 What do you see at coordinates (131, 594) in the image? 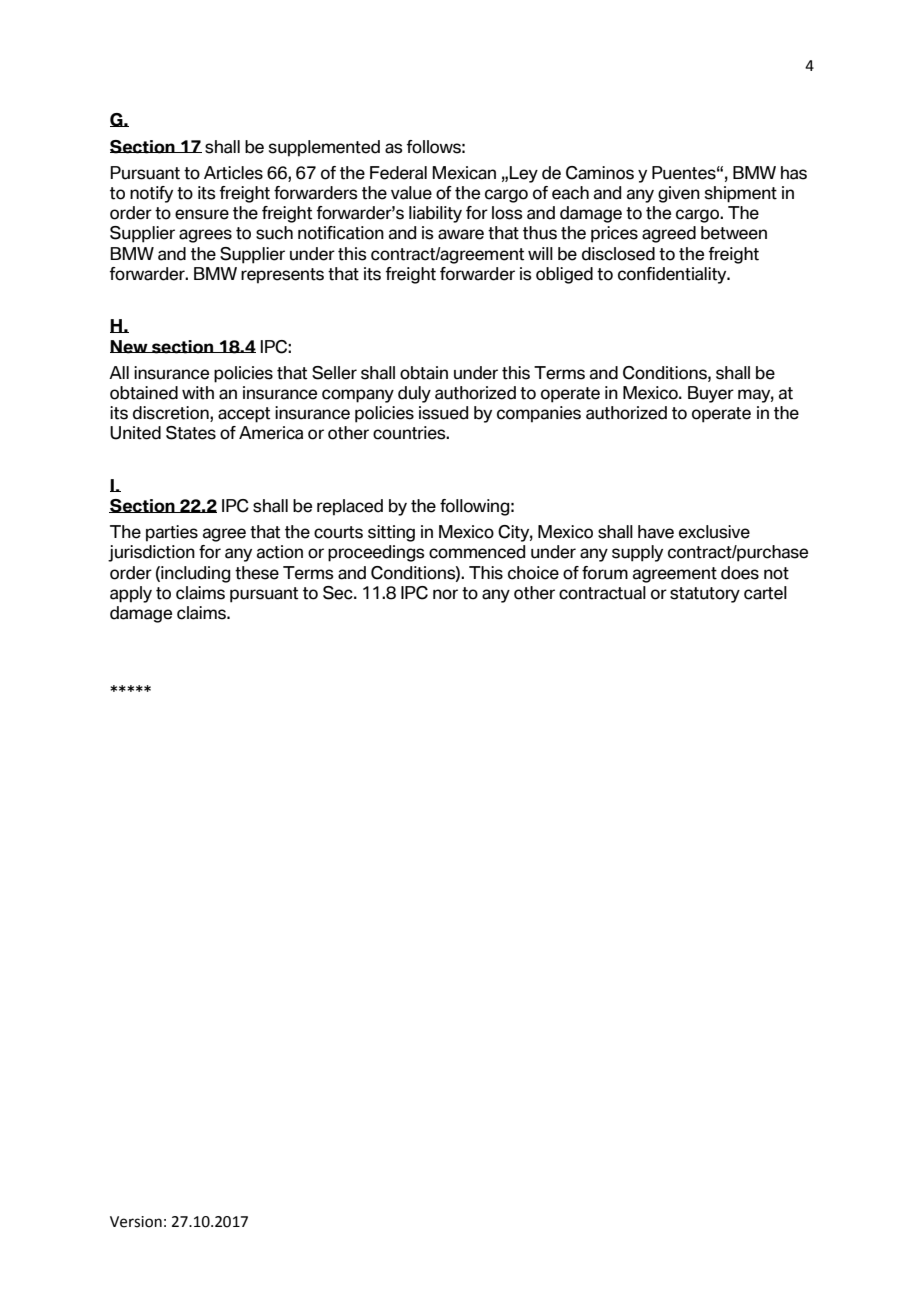
I see `apply` at bounding box center [131, 594].
